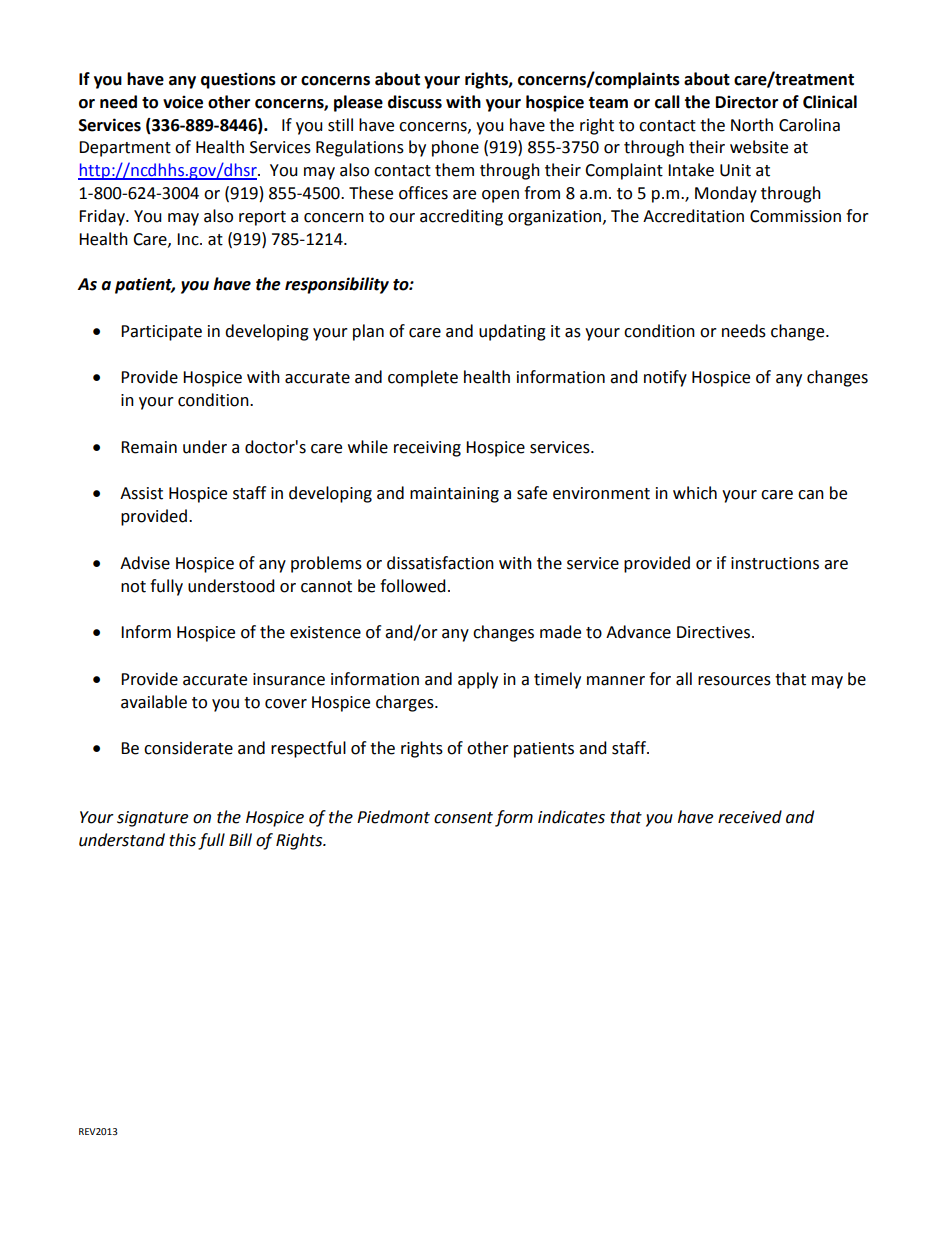 The height and width of the screenshot is (1233, 952). Describe the element at coordinates (415, 102) in the screenshot. I see `discuss` at that location.
